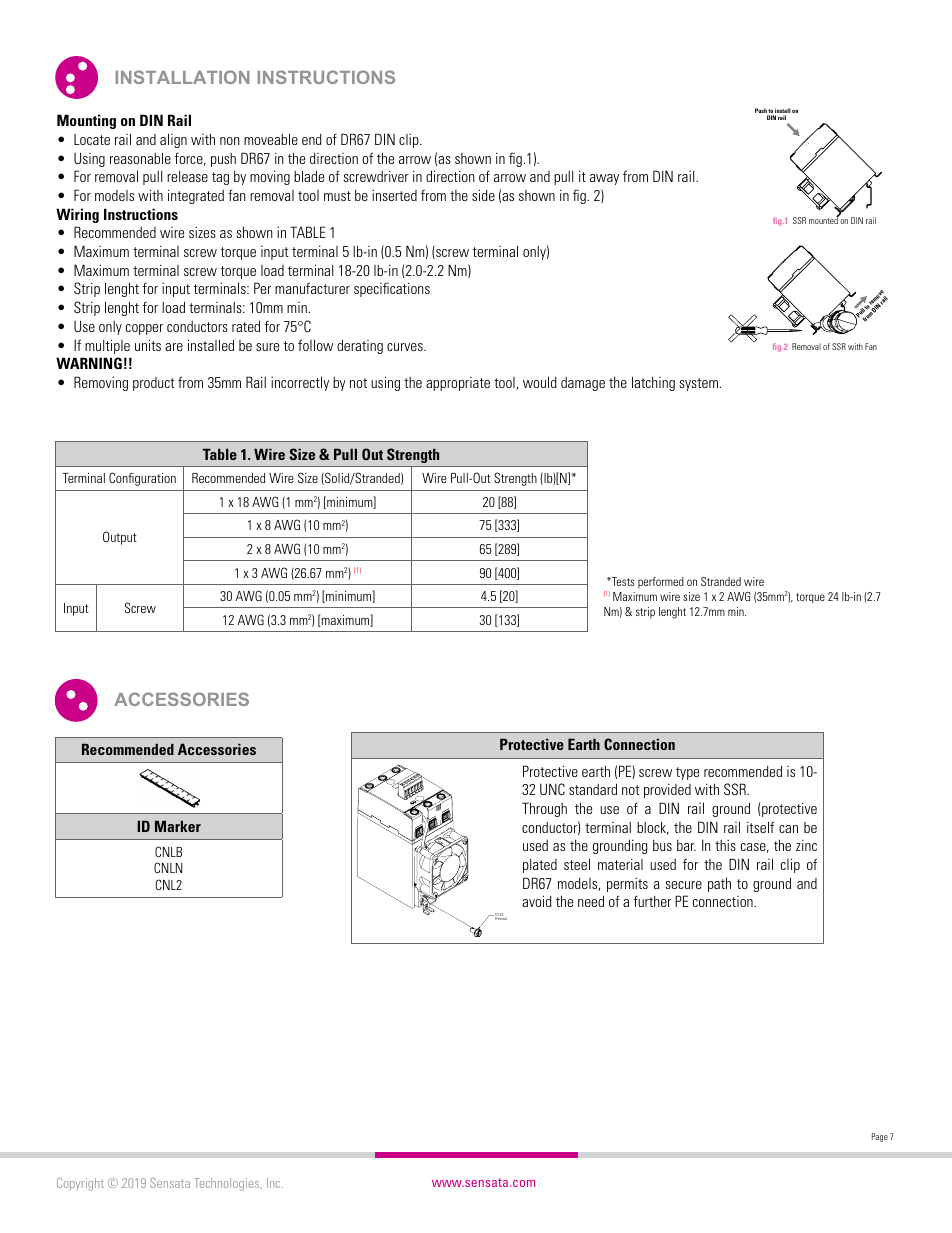 The image size is (952, 1233). What do you see at coordinates (178, 826) in the page?
I see `Marker` at bounding box center [178, 826].
